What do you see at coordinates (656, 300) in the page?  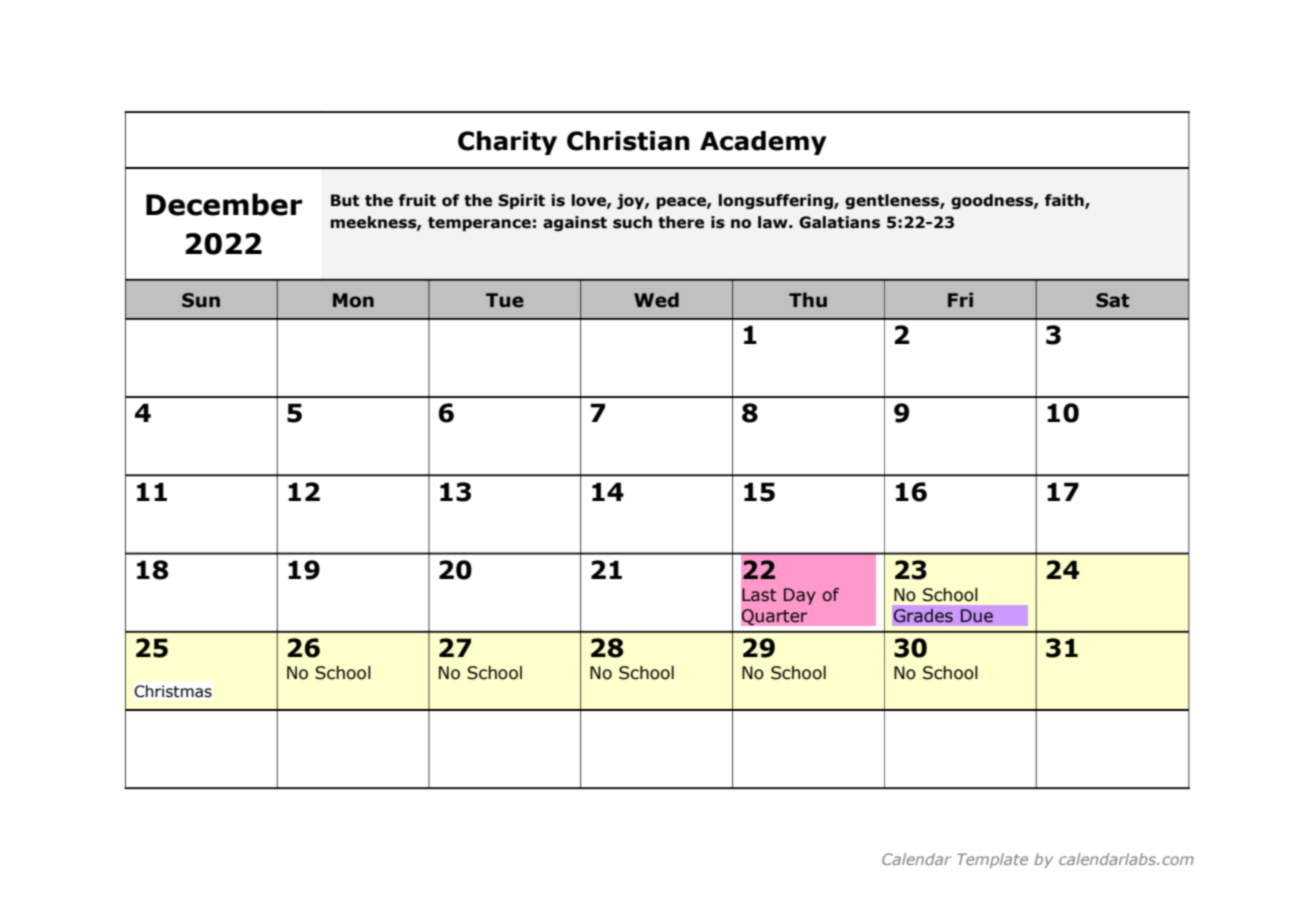 I see `Wed` at bounding box center [656, 300].
